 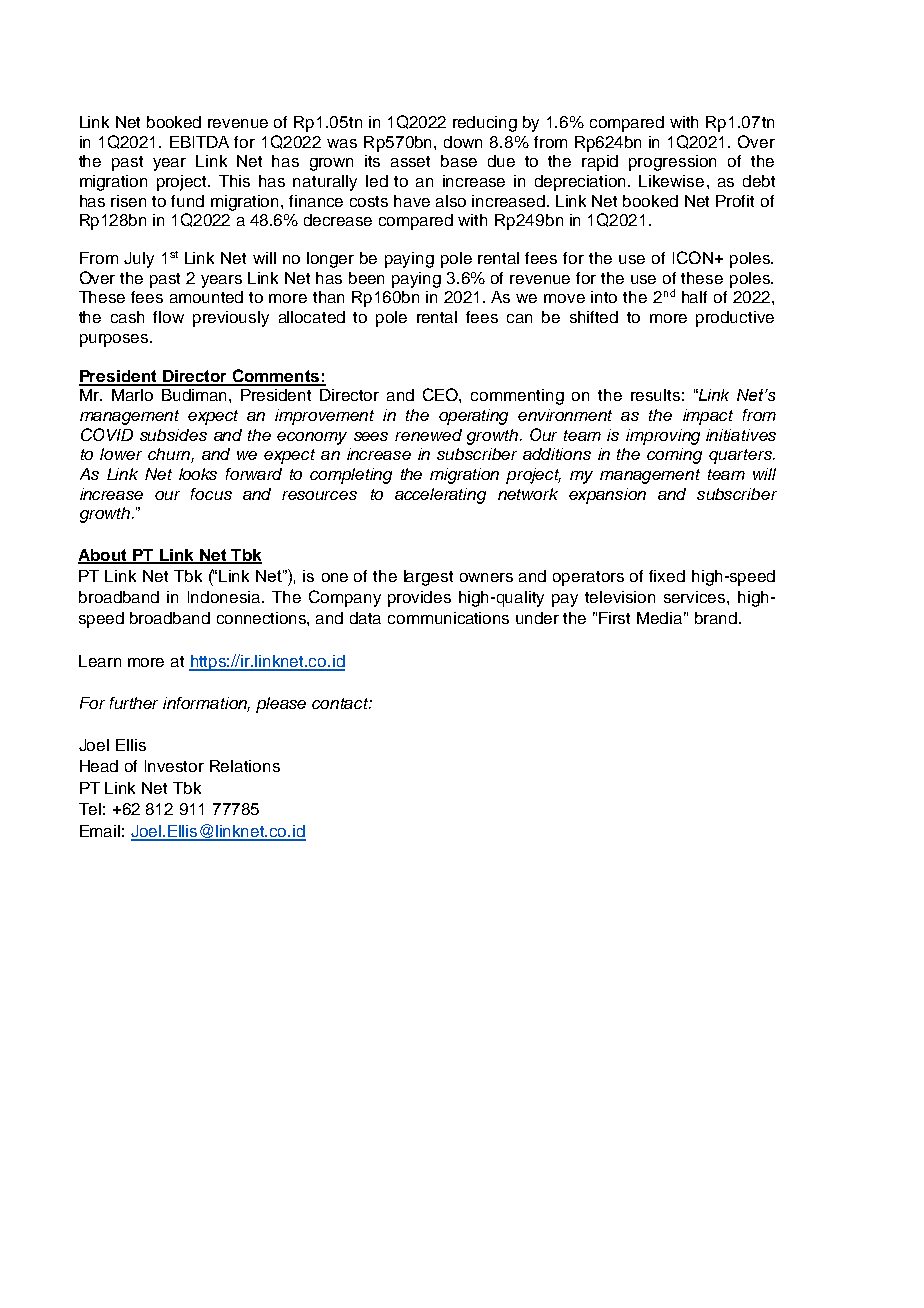 What do you see at coordinates (716, 618) in the screenshot?
I see `brand` at bounding box center [716, 618].
